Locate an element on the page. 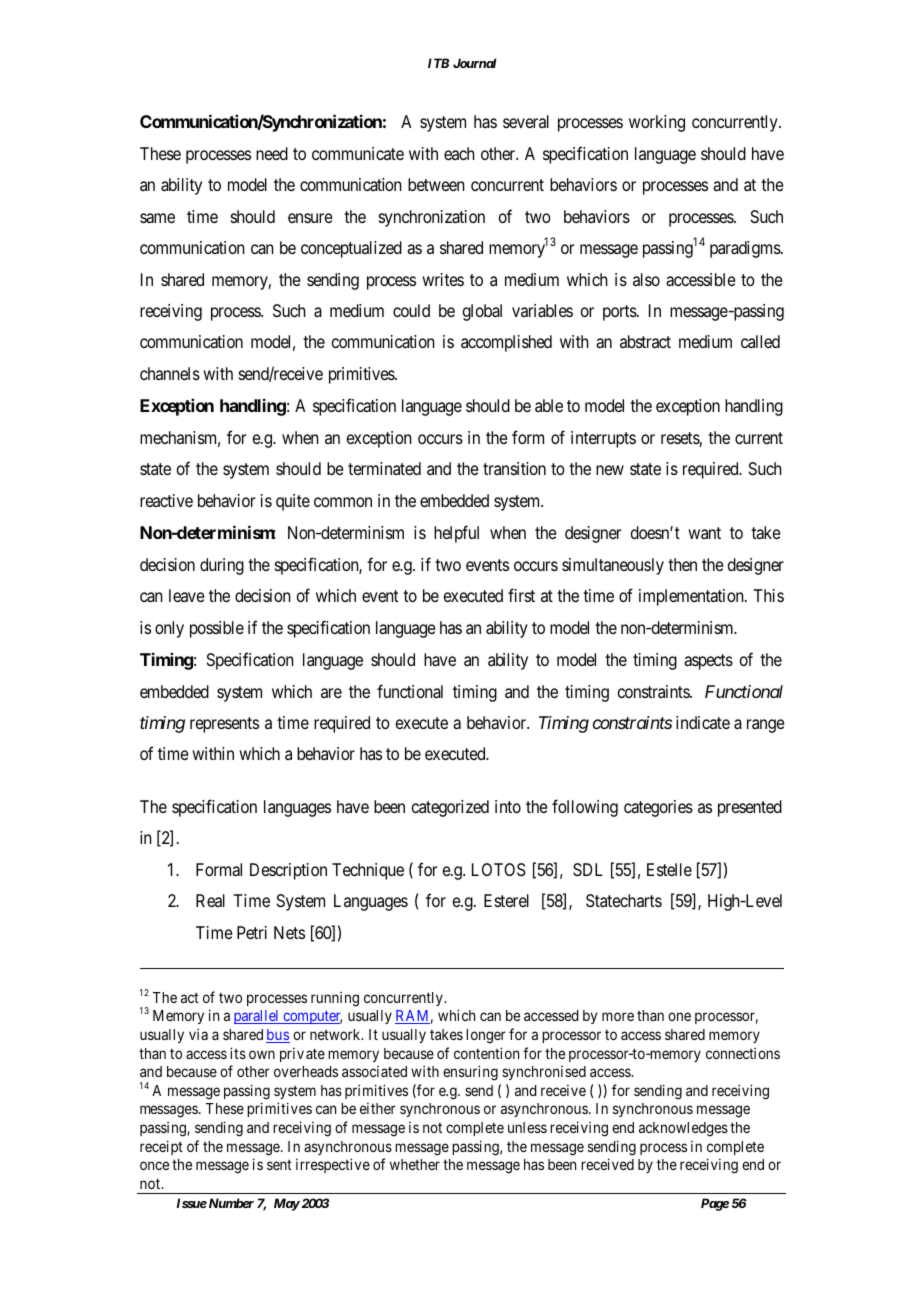 The height and width of the page is (1307, 924). categories is located at coordinates (658, 808).
